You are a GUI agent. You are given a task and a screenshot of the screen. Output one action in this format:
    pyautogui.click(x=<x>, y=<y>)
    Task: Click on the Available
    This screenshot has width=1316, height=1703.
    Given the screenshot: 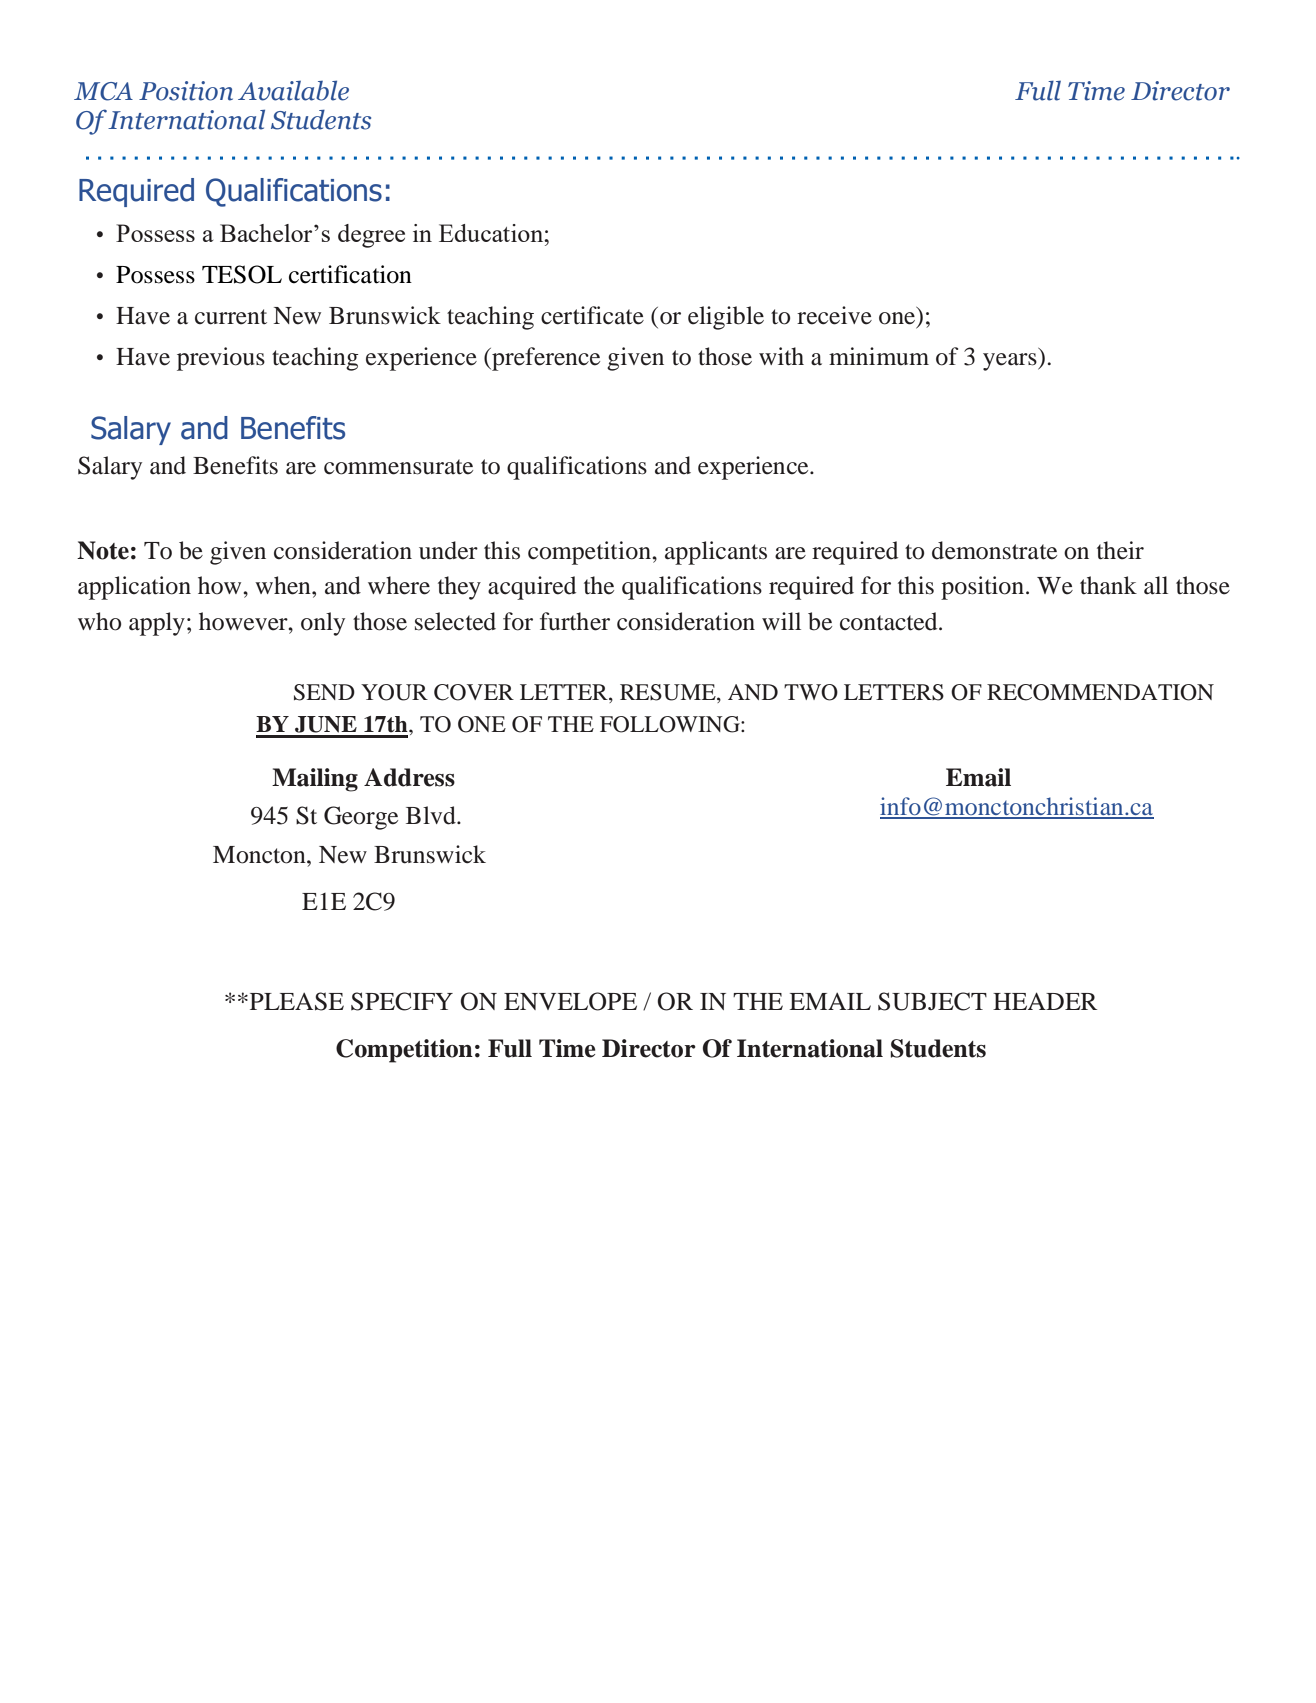 What is the action you would take?
    pyautogui.click(x=293, y=90)
